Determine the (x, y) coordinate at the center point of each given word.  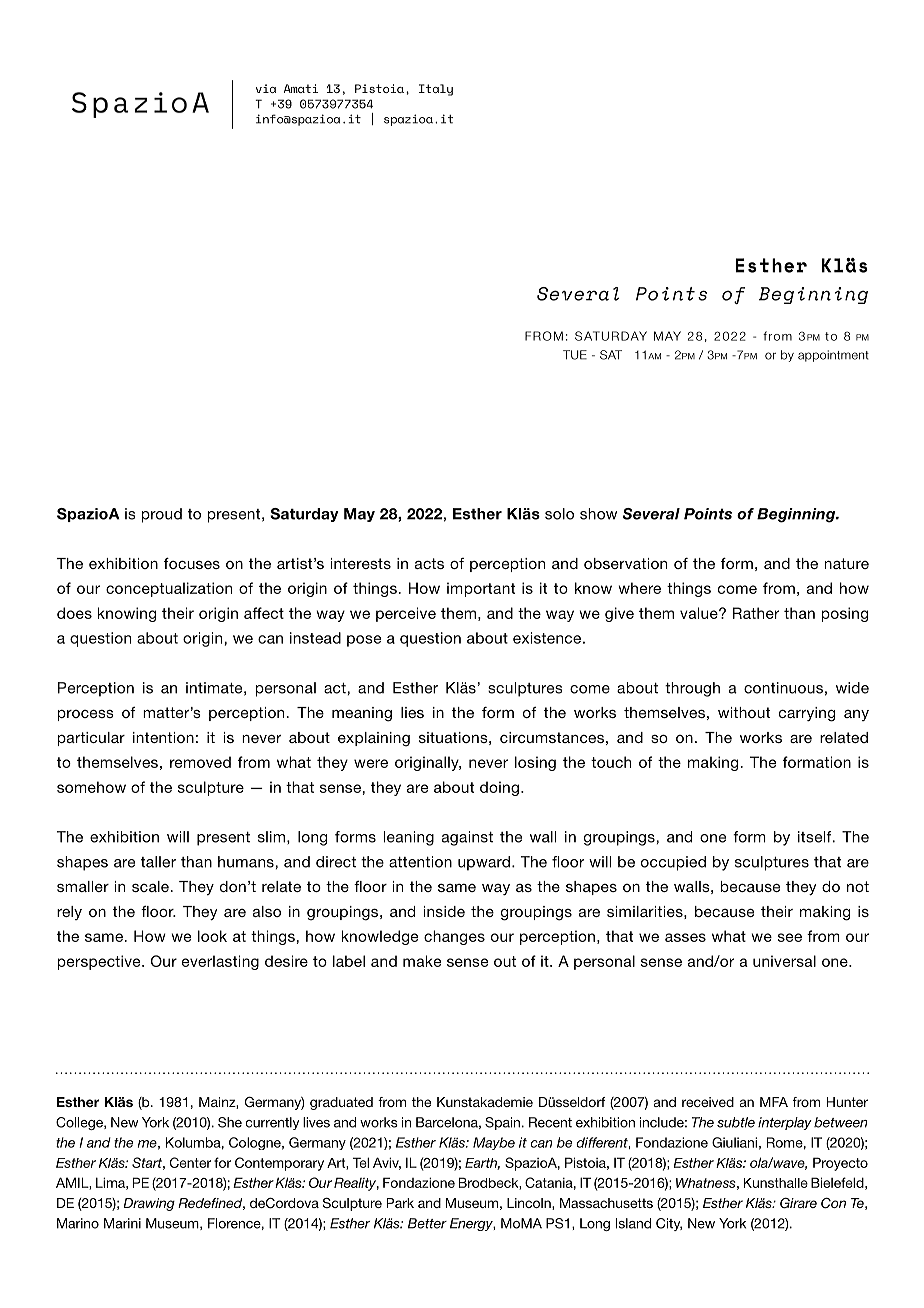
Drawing (149, 1204)
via (266, 88)
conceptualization (169, 589)
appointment (833, 356)
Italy (436, 90)
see (790, 937)
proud (161, 515)
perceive (406, 614)
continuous (783, 688)
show (598, 514)
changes (454, 937)
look (212, 936)
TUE (575, 355)
